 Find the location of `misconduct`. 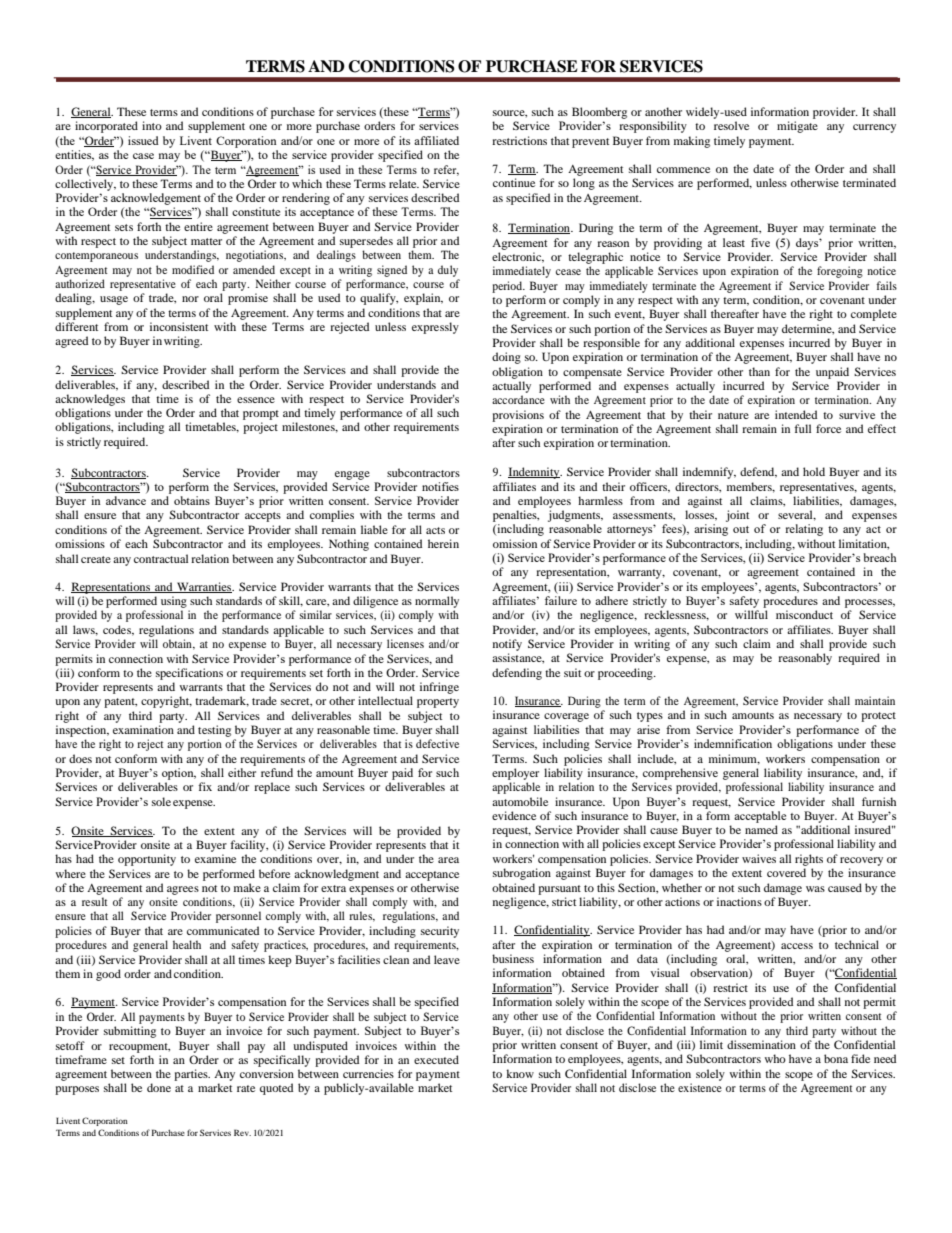

misconduct is located at coordinates (804, 614).
